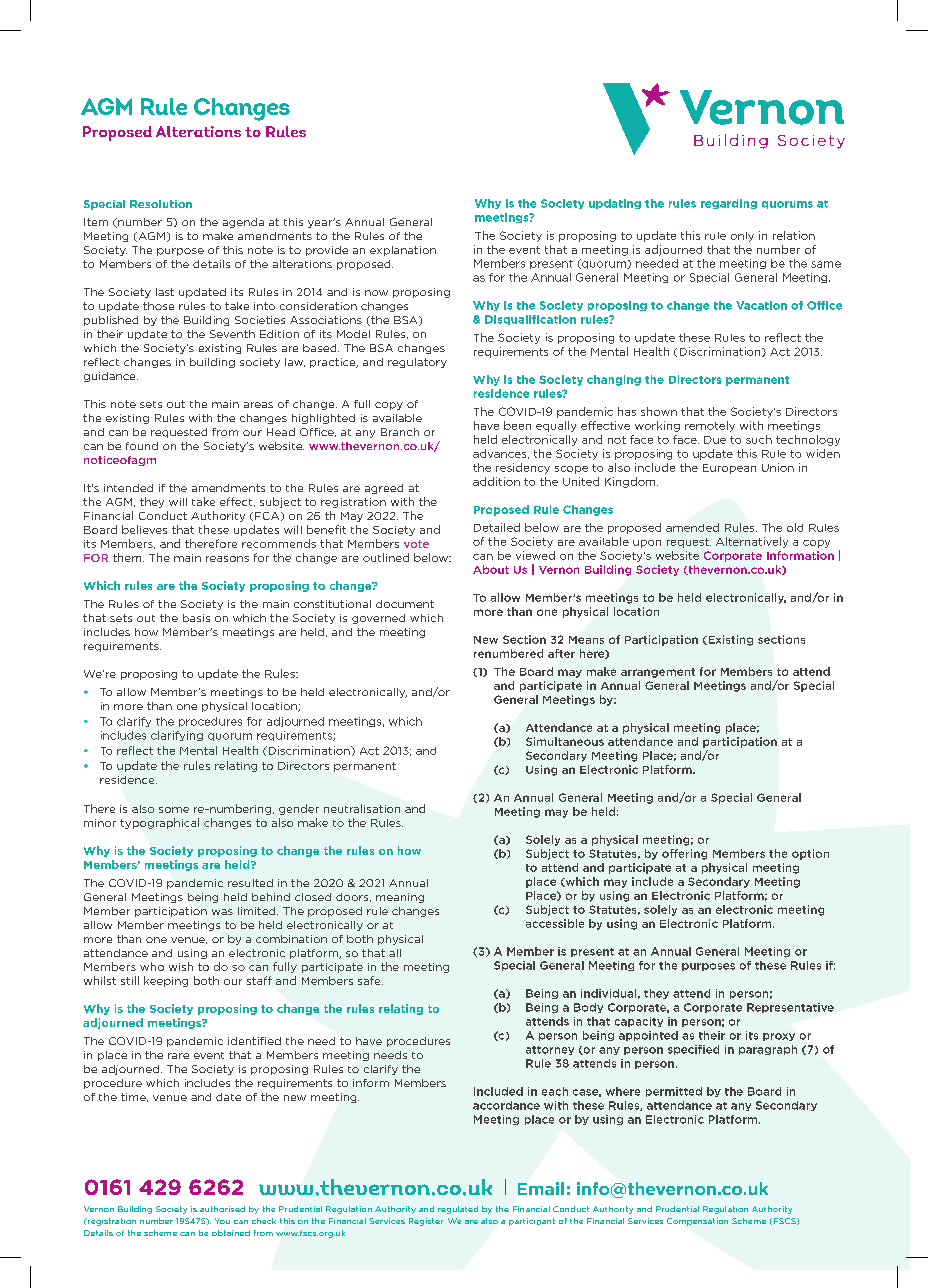 This document has width=928, height=1288. Describe the element at coordinates (403, 251) in the document. I see `explanation` at that location.
